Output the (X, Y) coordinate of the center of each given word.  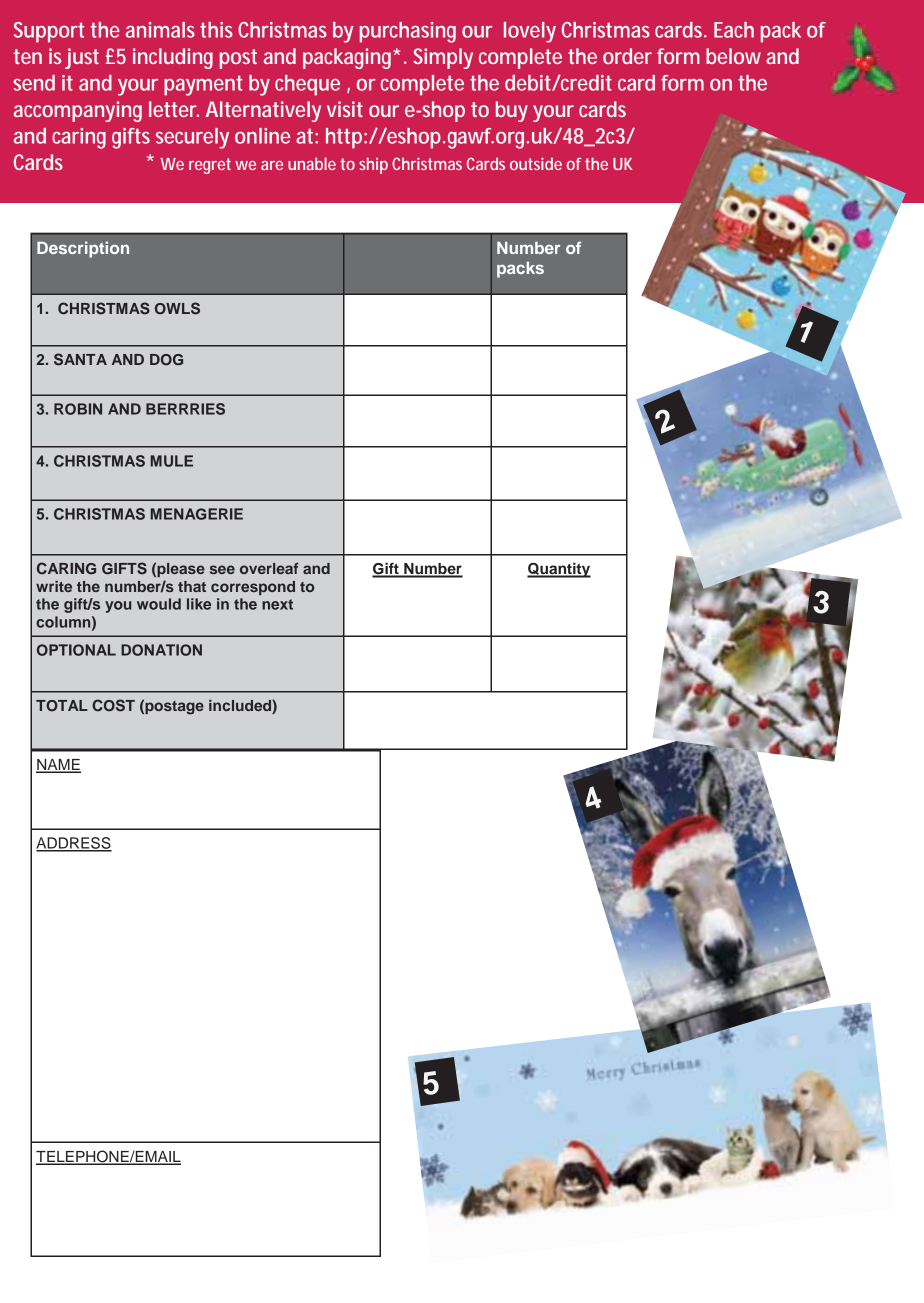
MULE (171, 461)
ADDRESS (74, 844)
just (82, 58)
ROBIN (78, 409)
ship (373, 166)
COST (113, 705)
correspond (253, 588)
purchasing (408, 32)
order (627, 56)
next (277, 604)
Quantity (559, 570)
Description (83, 249)
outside (536, 164)
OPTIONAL (76, 650)
